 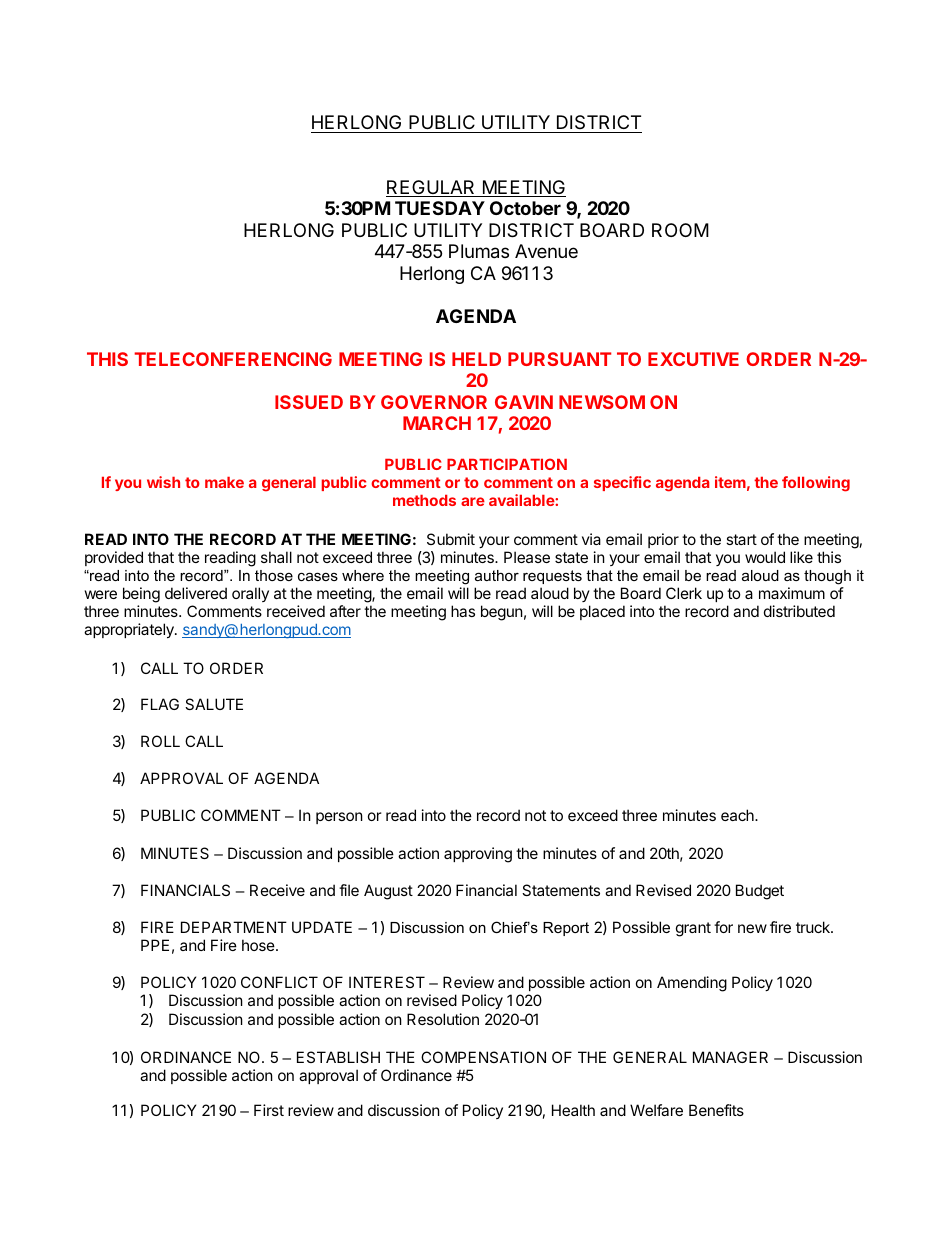 I want to click on distributed, so click(x=799, y=611).
